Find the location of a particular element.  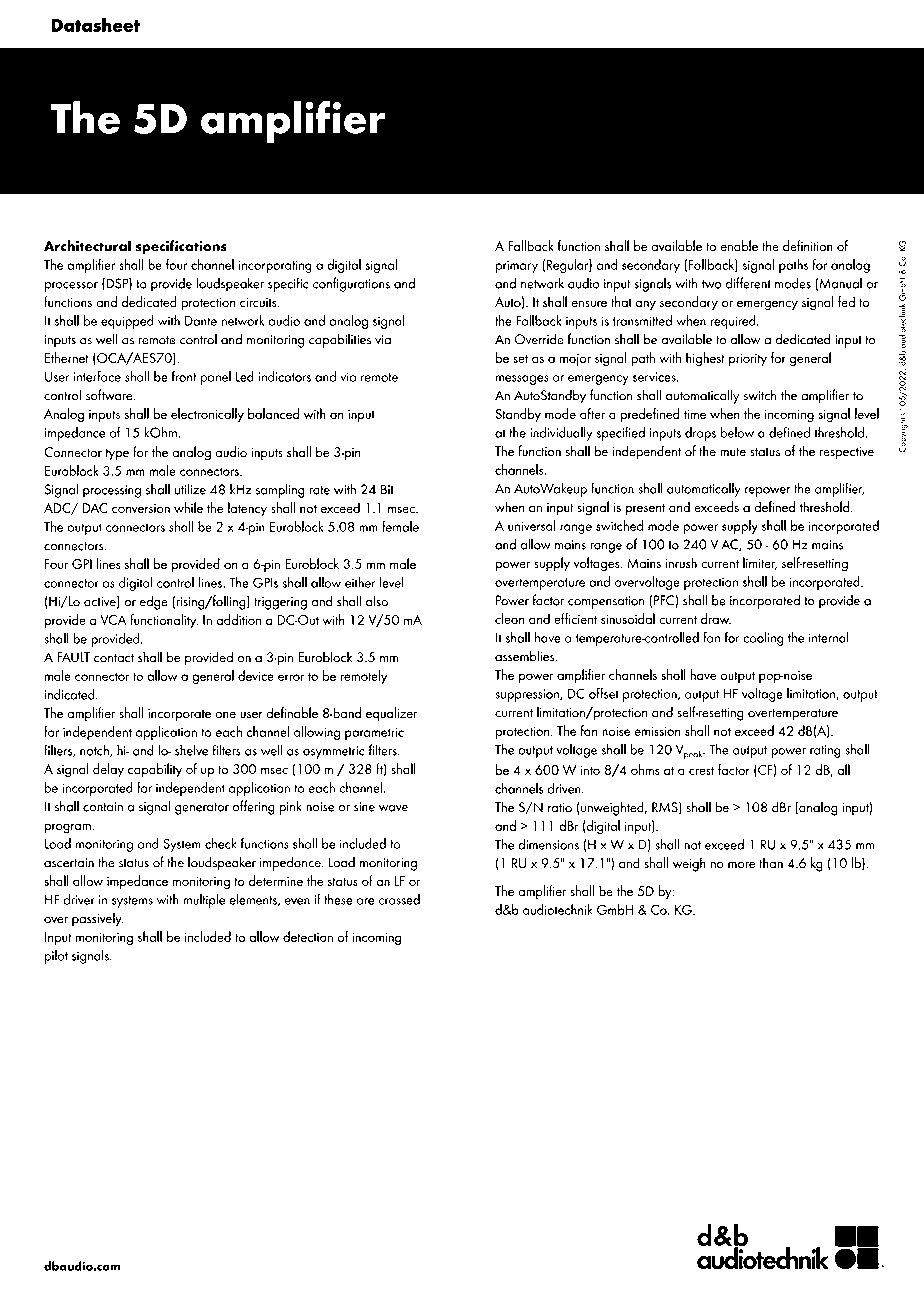

contact is located at coordinates (114, 658).
